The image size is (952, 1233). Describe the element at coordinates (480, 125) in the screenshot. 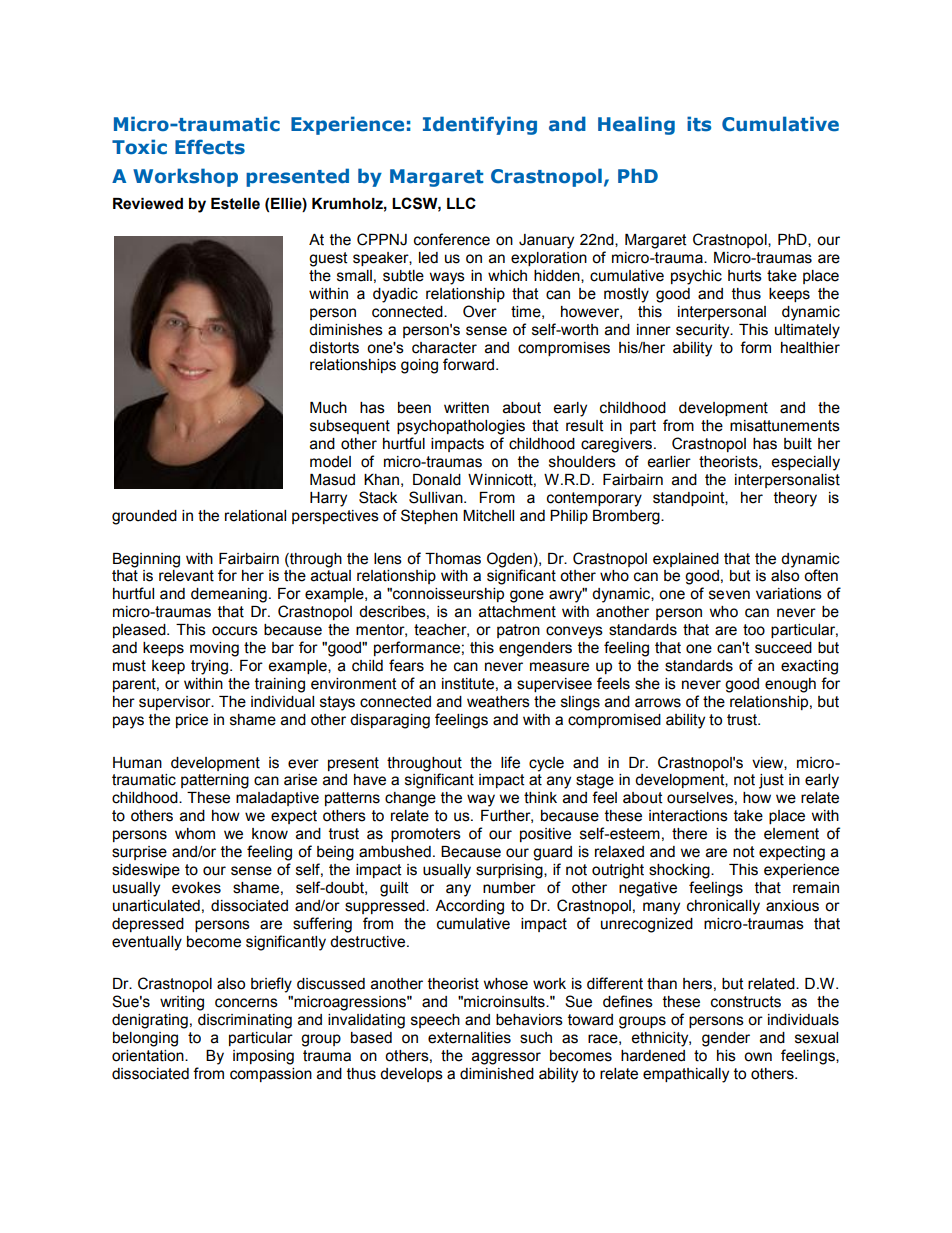

I see `Identifying` at that location.
